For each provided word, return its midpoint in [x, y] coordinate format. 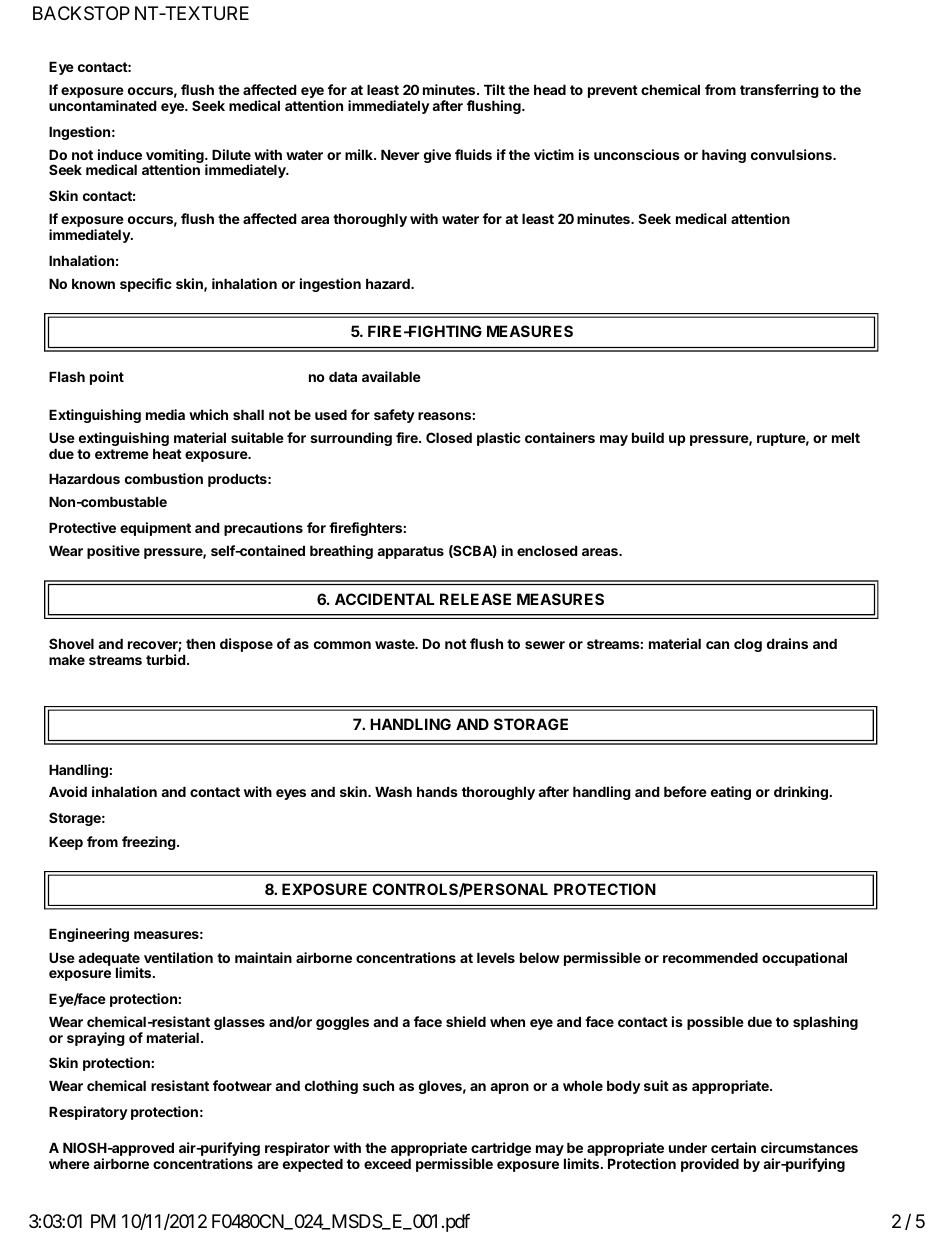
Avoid [68, 791]
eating [731, 793]
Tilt [494, 89]
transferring [779, 91]
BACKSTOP [81, 13]
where [69, 1163]
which [208, 414]
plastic [499, 439]
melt [846, 437]
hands [437, 791]
